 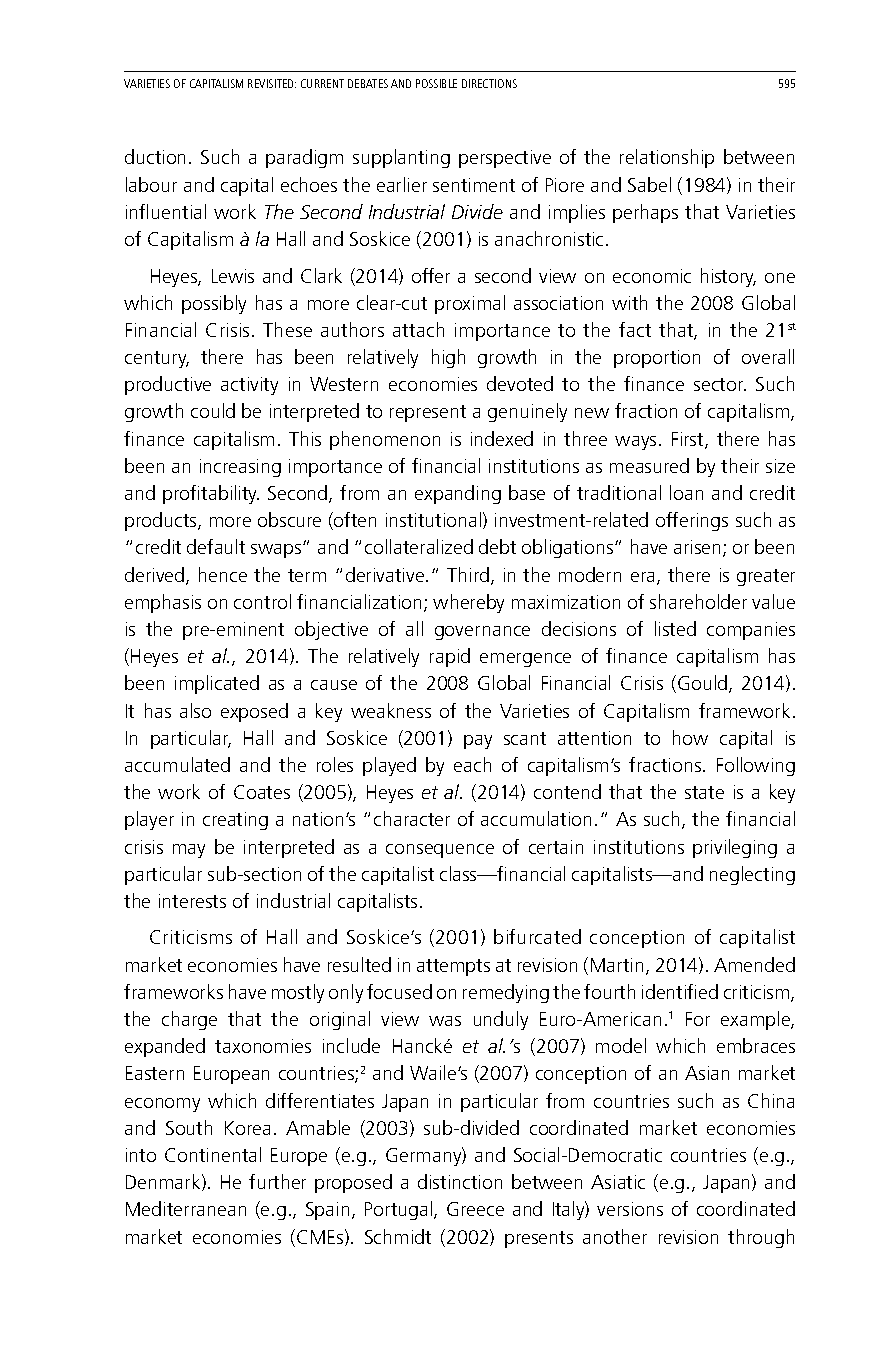 What do you see at coordinates (735, 848) in the document?
I see `privileging` at bounding box center [735, 848].
